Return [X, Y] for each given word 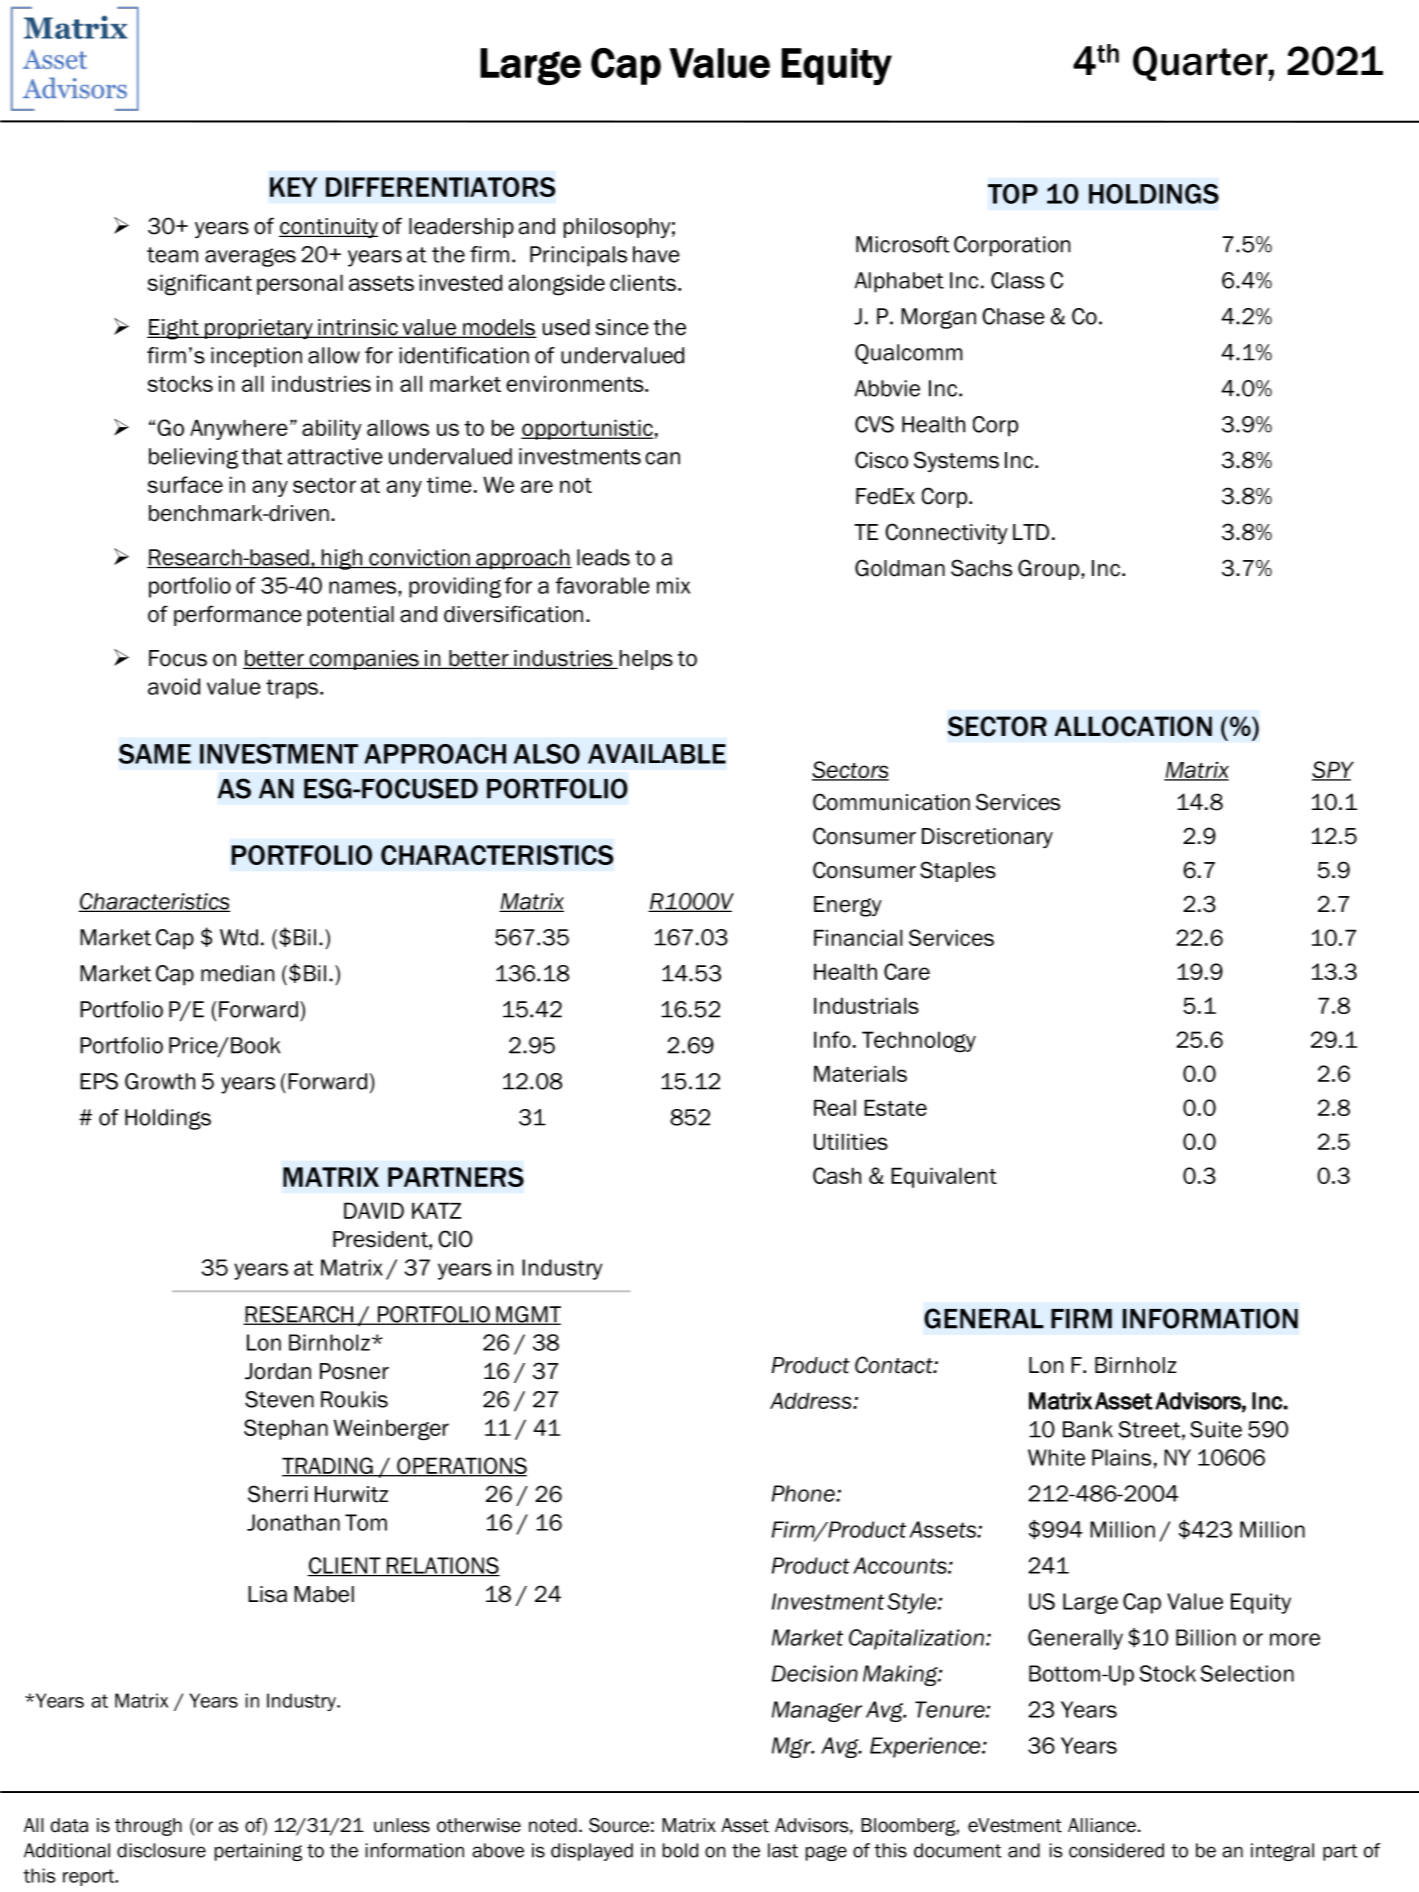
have [656, 254]
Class [1018, 280]
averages [250, 257]
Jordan [278, 1371]
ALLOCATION [1133, 726]
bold [680, 1850]
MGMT [527, 1315]
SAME [155, 754]
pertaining [258, 1852]
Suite [1216, 1429]
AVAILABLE [657, 754]
